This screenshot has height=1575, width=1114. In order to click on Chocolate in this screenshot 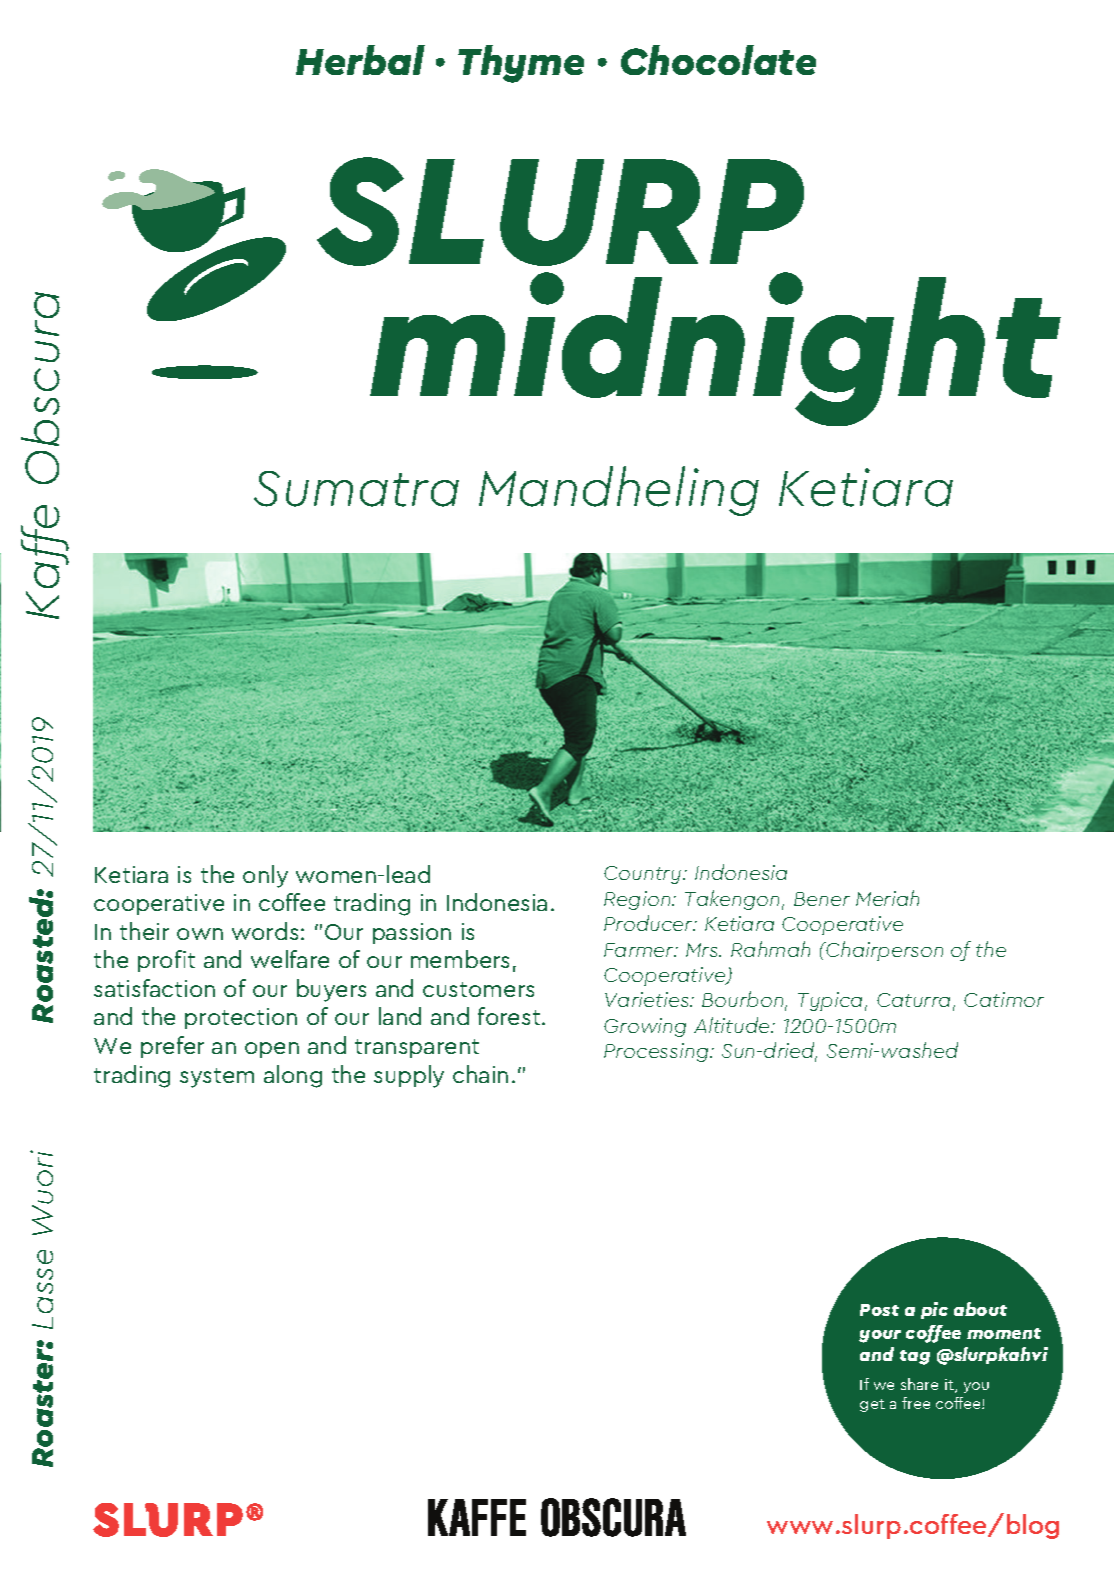, I will do `click(718, 60)`.
